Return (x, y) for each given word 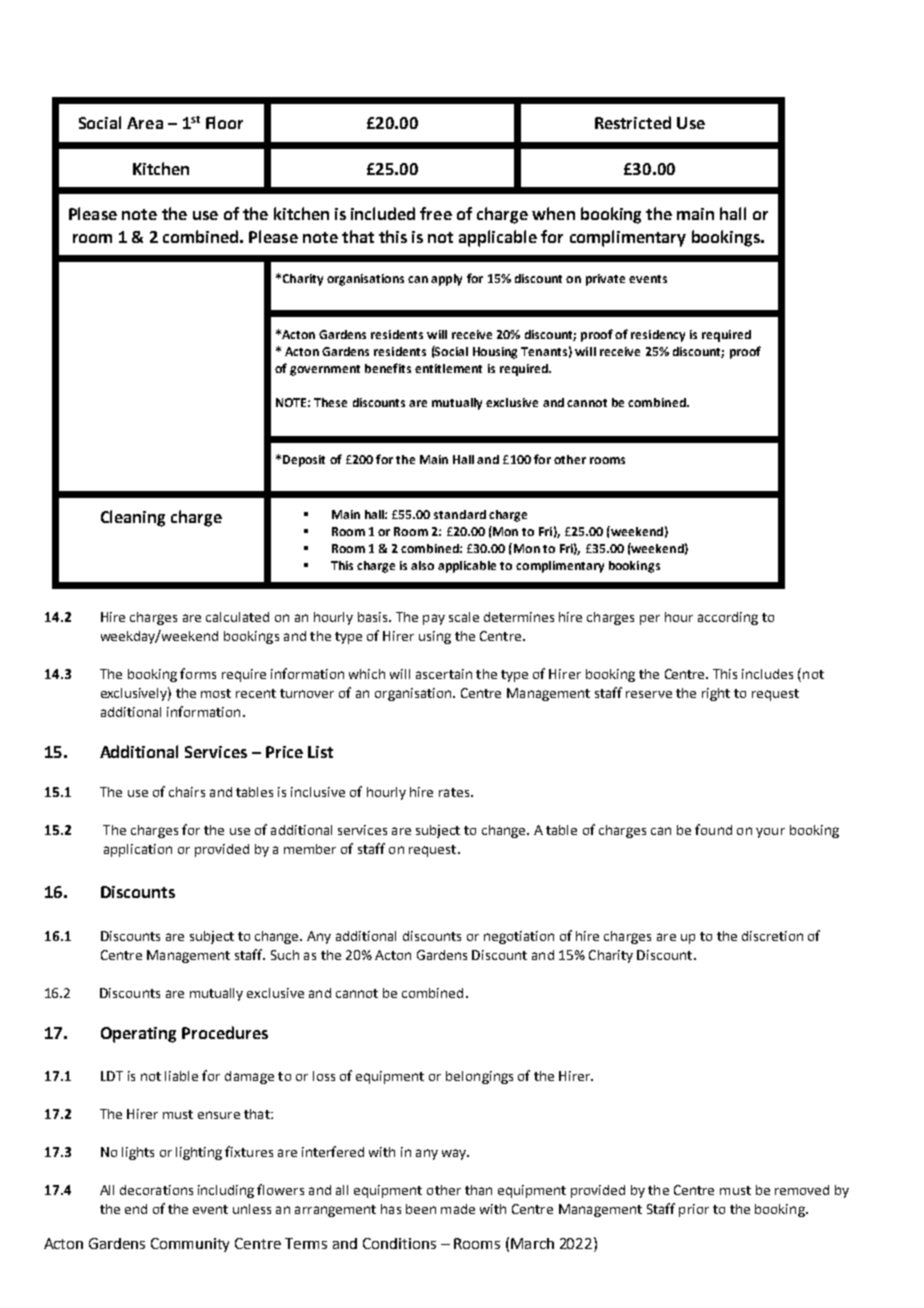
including (226, 1191)
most (216, 693)
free (436, 213)
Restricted (633, 122)
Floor (224, 122)
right (716, 694)
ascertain (444, 674)
